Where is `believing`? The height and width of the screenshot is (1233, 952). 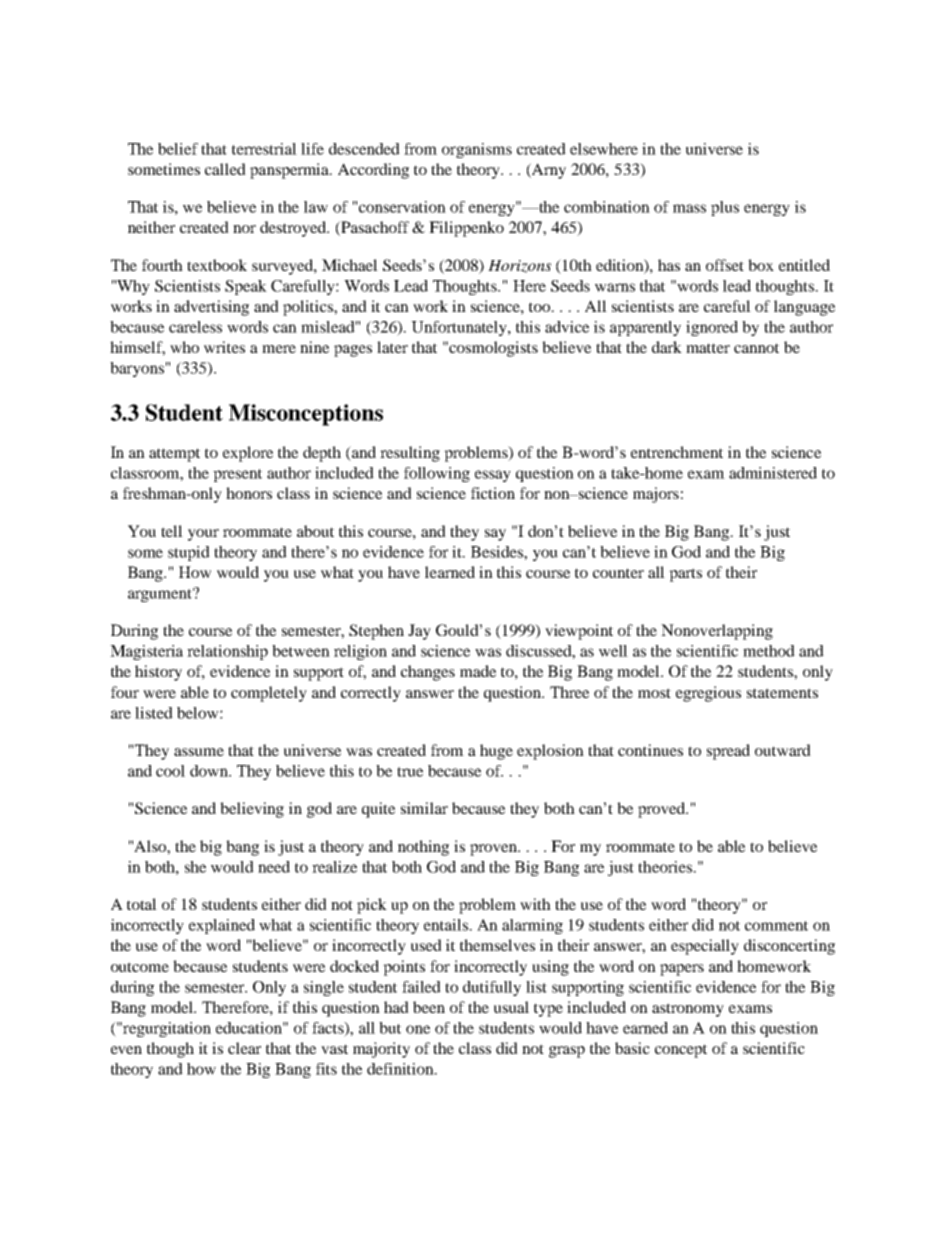
believing is located at coordinates (252, 810).
